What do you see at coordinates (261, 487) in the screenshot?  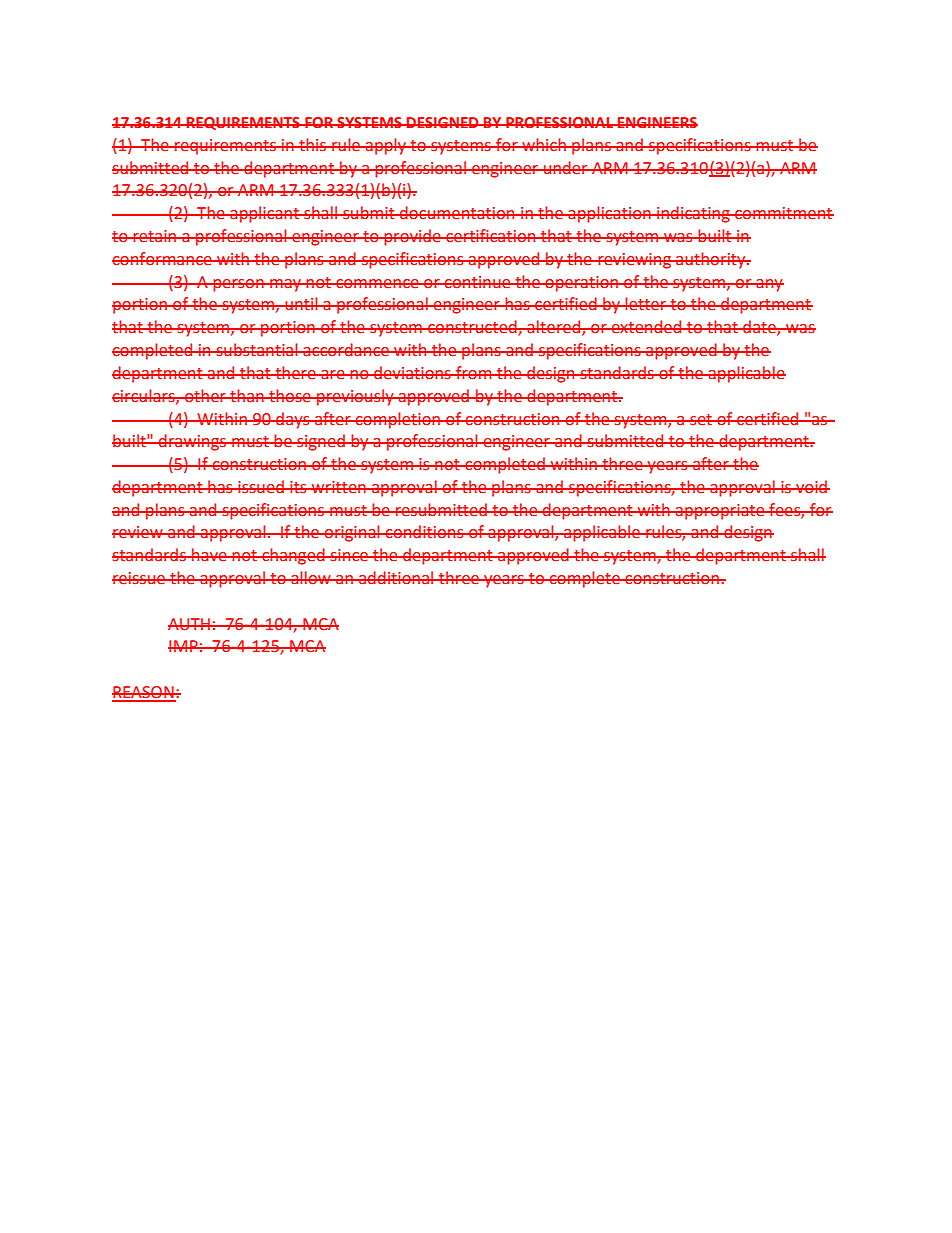 I see `issued` at bounding box center [261, 487].
